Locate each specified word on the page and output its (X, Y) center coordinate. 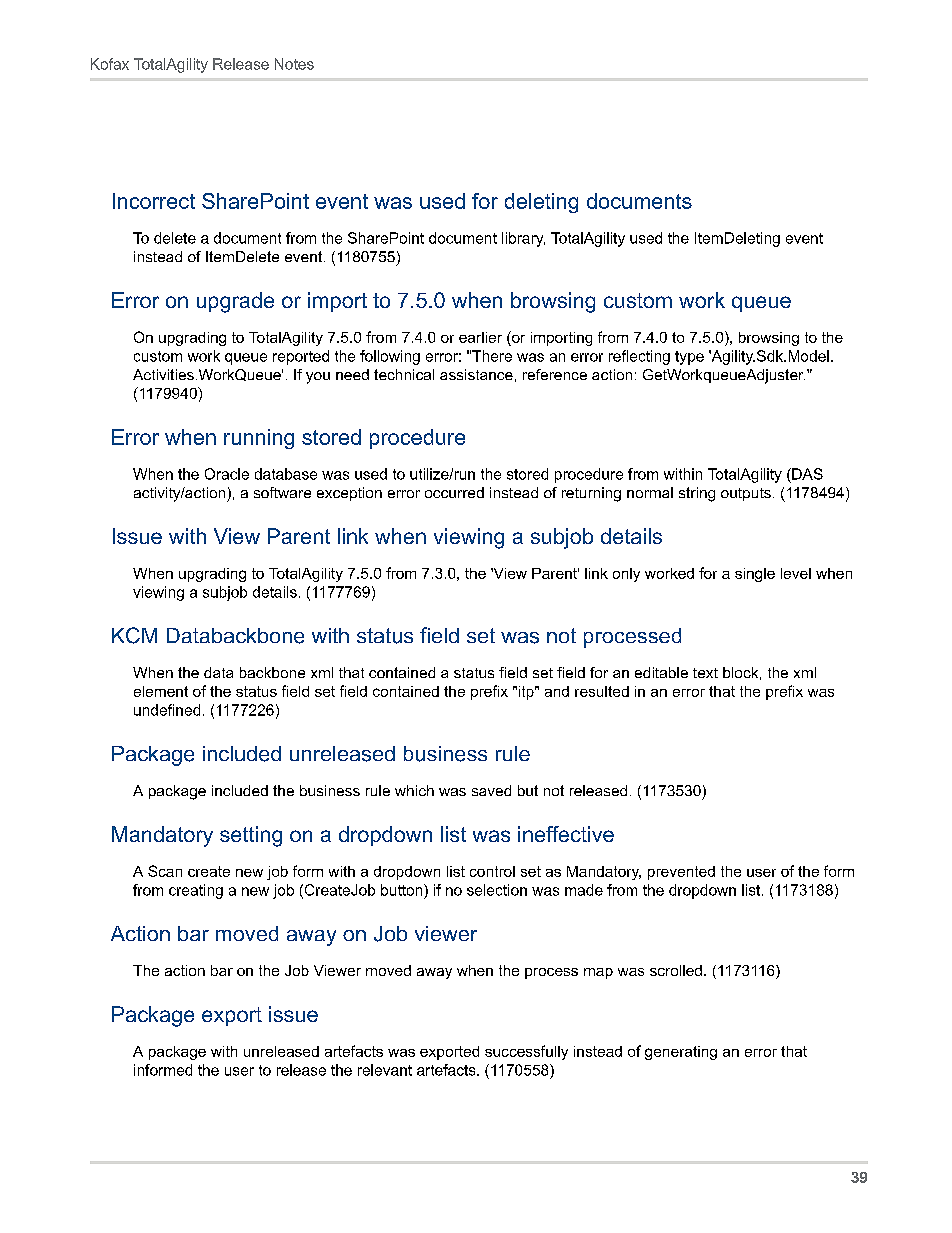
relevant (385, 1070)
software (282, 492)
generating (681, 1053)
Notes (294, 64)
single (755, 575)
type (689, 358)
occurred (454, 492)
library (523, 239)
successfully (526, 1052)
